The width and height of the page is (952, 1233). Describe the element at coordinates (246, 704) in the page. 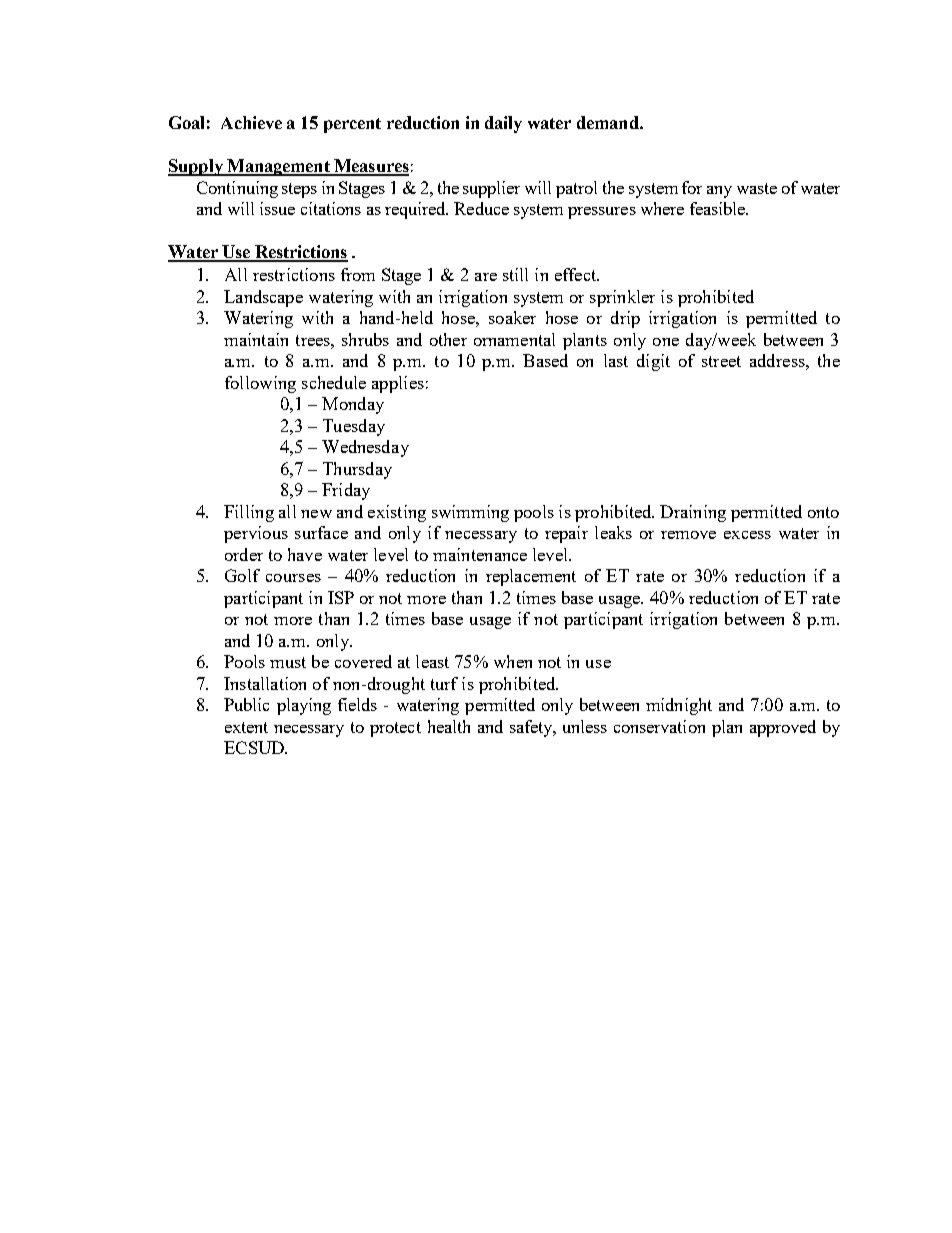

I see `Public` at that location.
